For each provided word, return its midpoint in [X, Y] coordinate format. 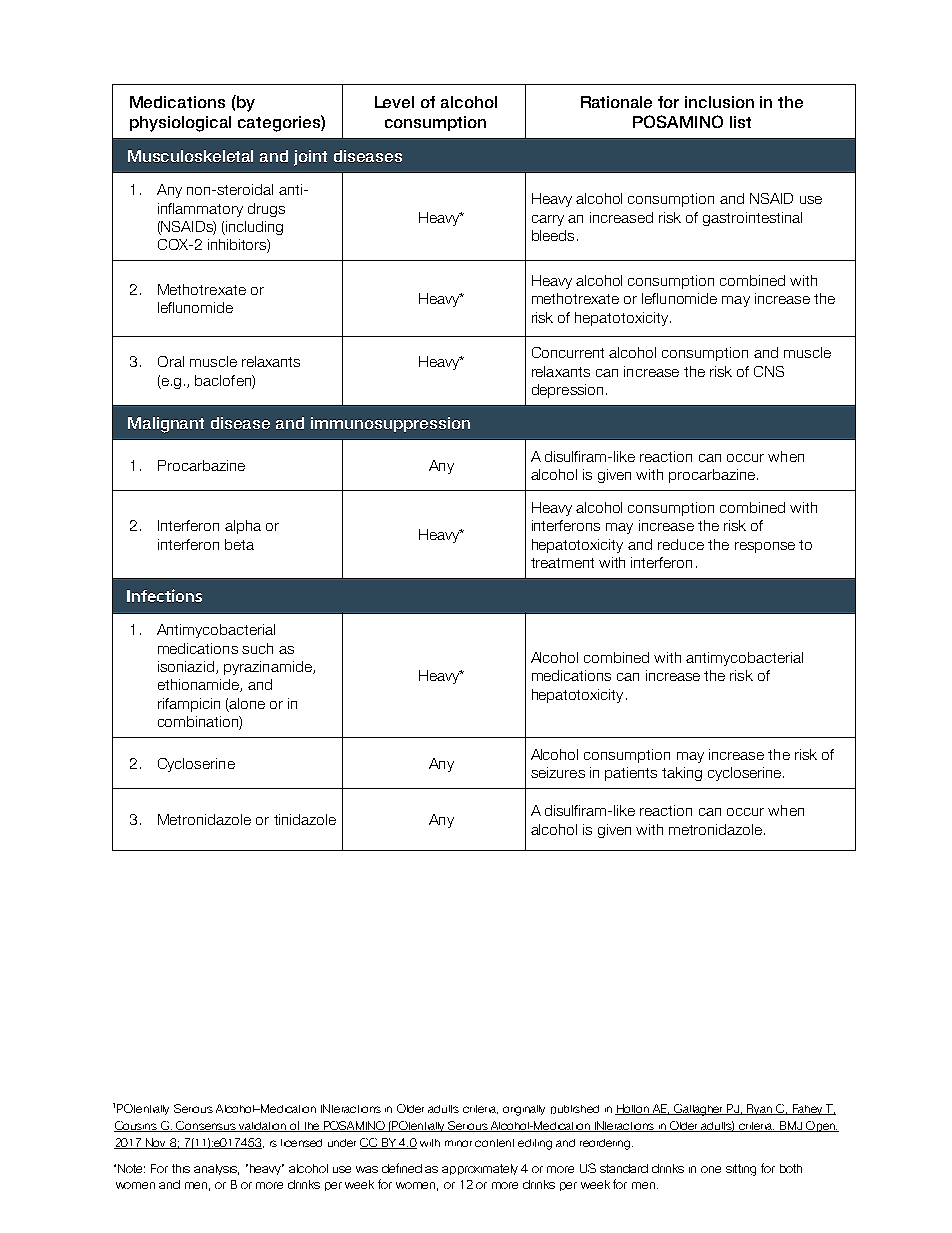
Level [394, 102]
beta [239, 544]
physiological [180, 124]
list [740, 122]
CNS [769, 371]
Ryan [759, 1109]
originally [524, 1110]
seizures [558, 772]
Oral [171, 361]
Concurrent [568, 352]
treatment [562, 563]
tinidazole [305, 819]
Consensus [206, 1126]
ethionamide [199, 685]
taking [682, 774]
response [765, 547]
